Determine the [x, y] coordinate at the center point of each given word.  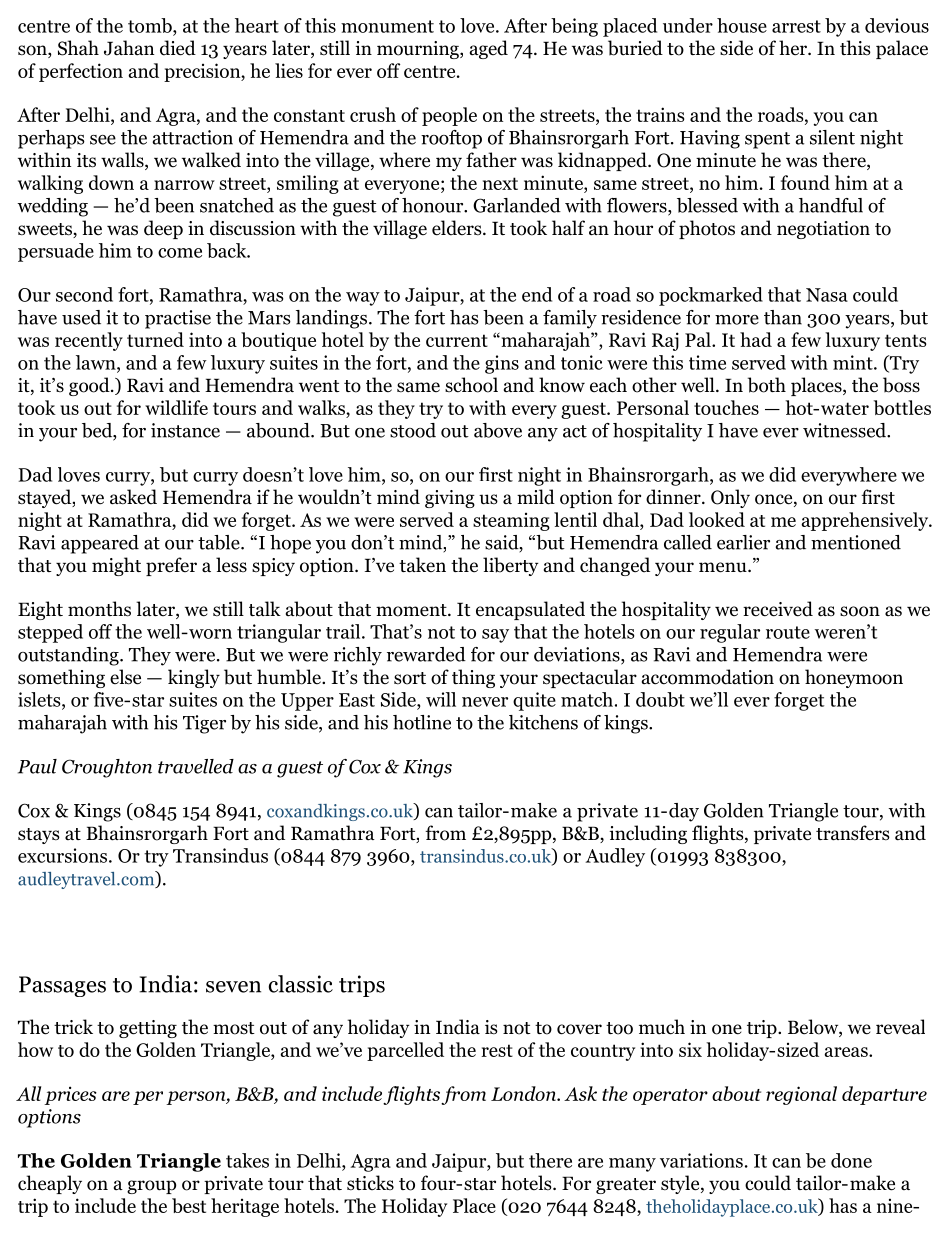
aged [489, 49]
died [178, 48]
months [99, 609]
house [742, 25]
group [151, 1187]
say [495, 636]
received [778, 609]
